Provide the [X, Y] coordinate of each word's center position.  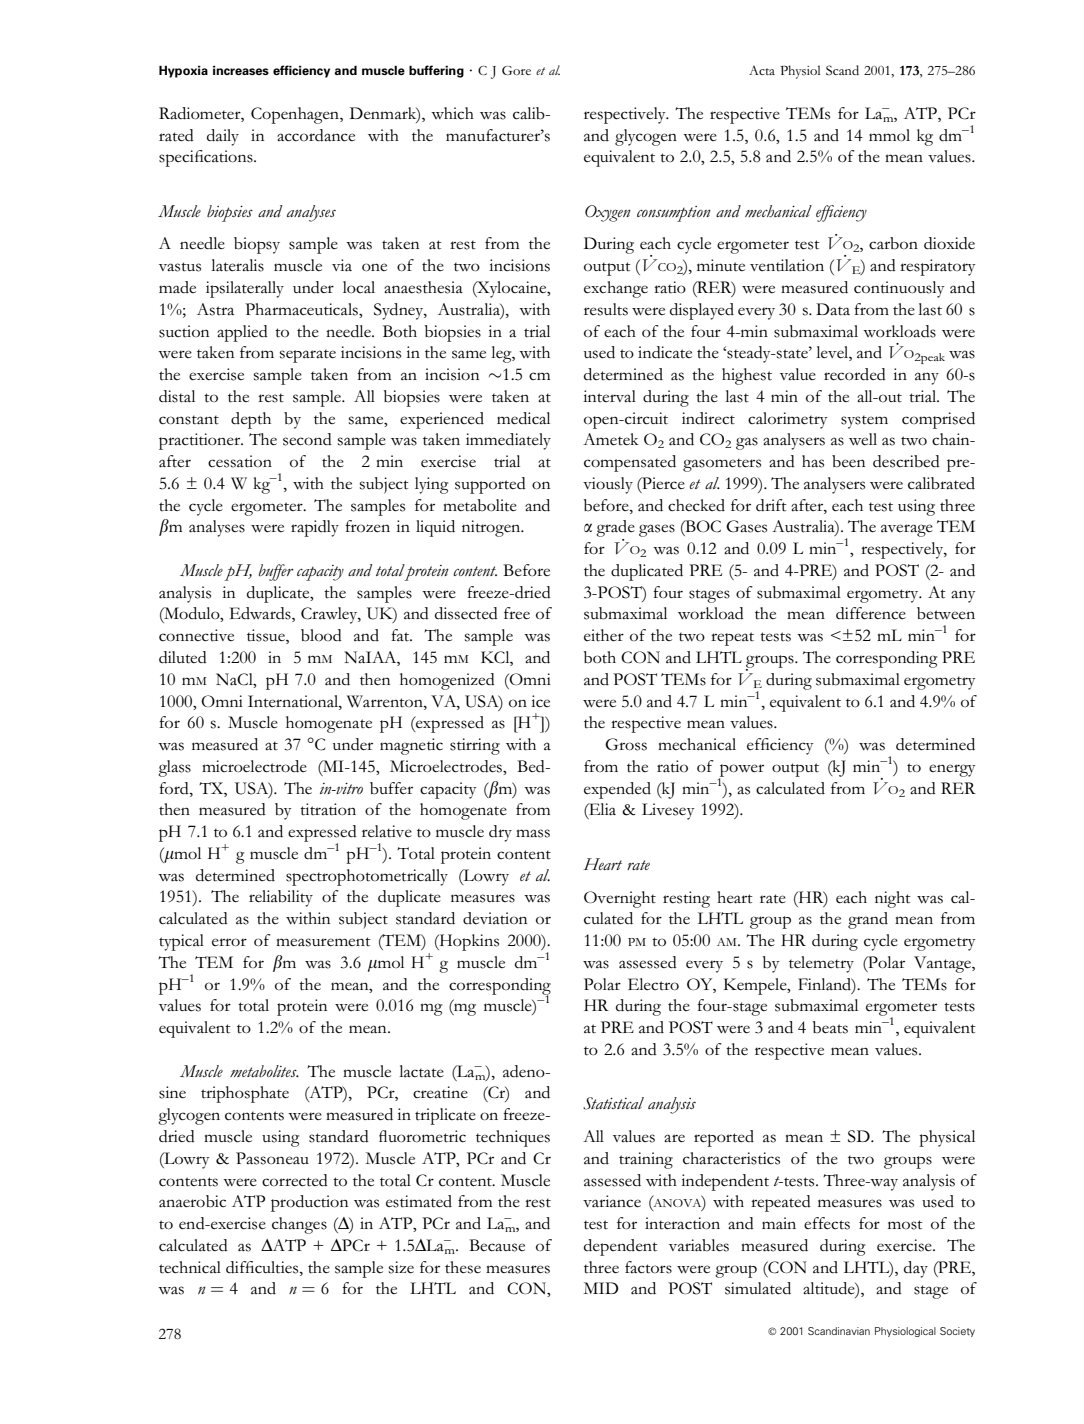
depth [251, 420]
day [916, 1269]
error [229, 942]
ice [540, 701]
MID [601, 1288]
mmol [889, 135]
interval [609, 396]
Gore [516, 70]
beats [830, 1027]
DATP [283, 1245]
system [864, 422]
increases [241, 70]
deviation [495, 918]
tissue [267, 636]
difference [871, 613]
